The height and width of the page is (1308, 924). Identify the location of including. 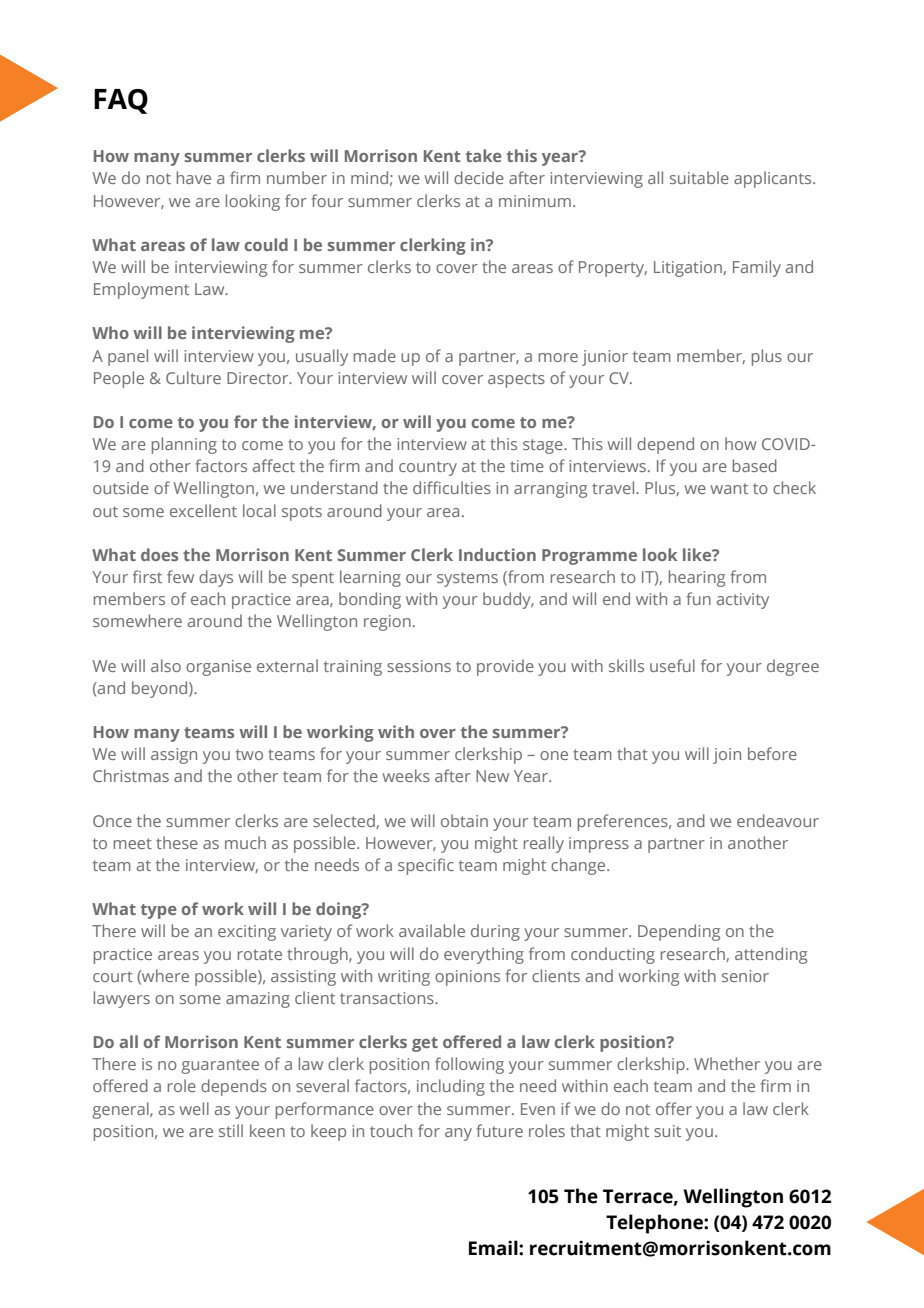
(451, 1087).
